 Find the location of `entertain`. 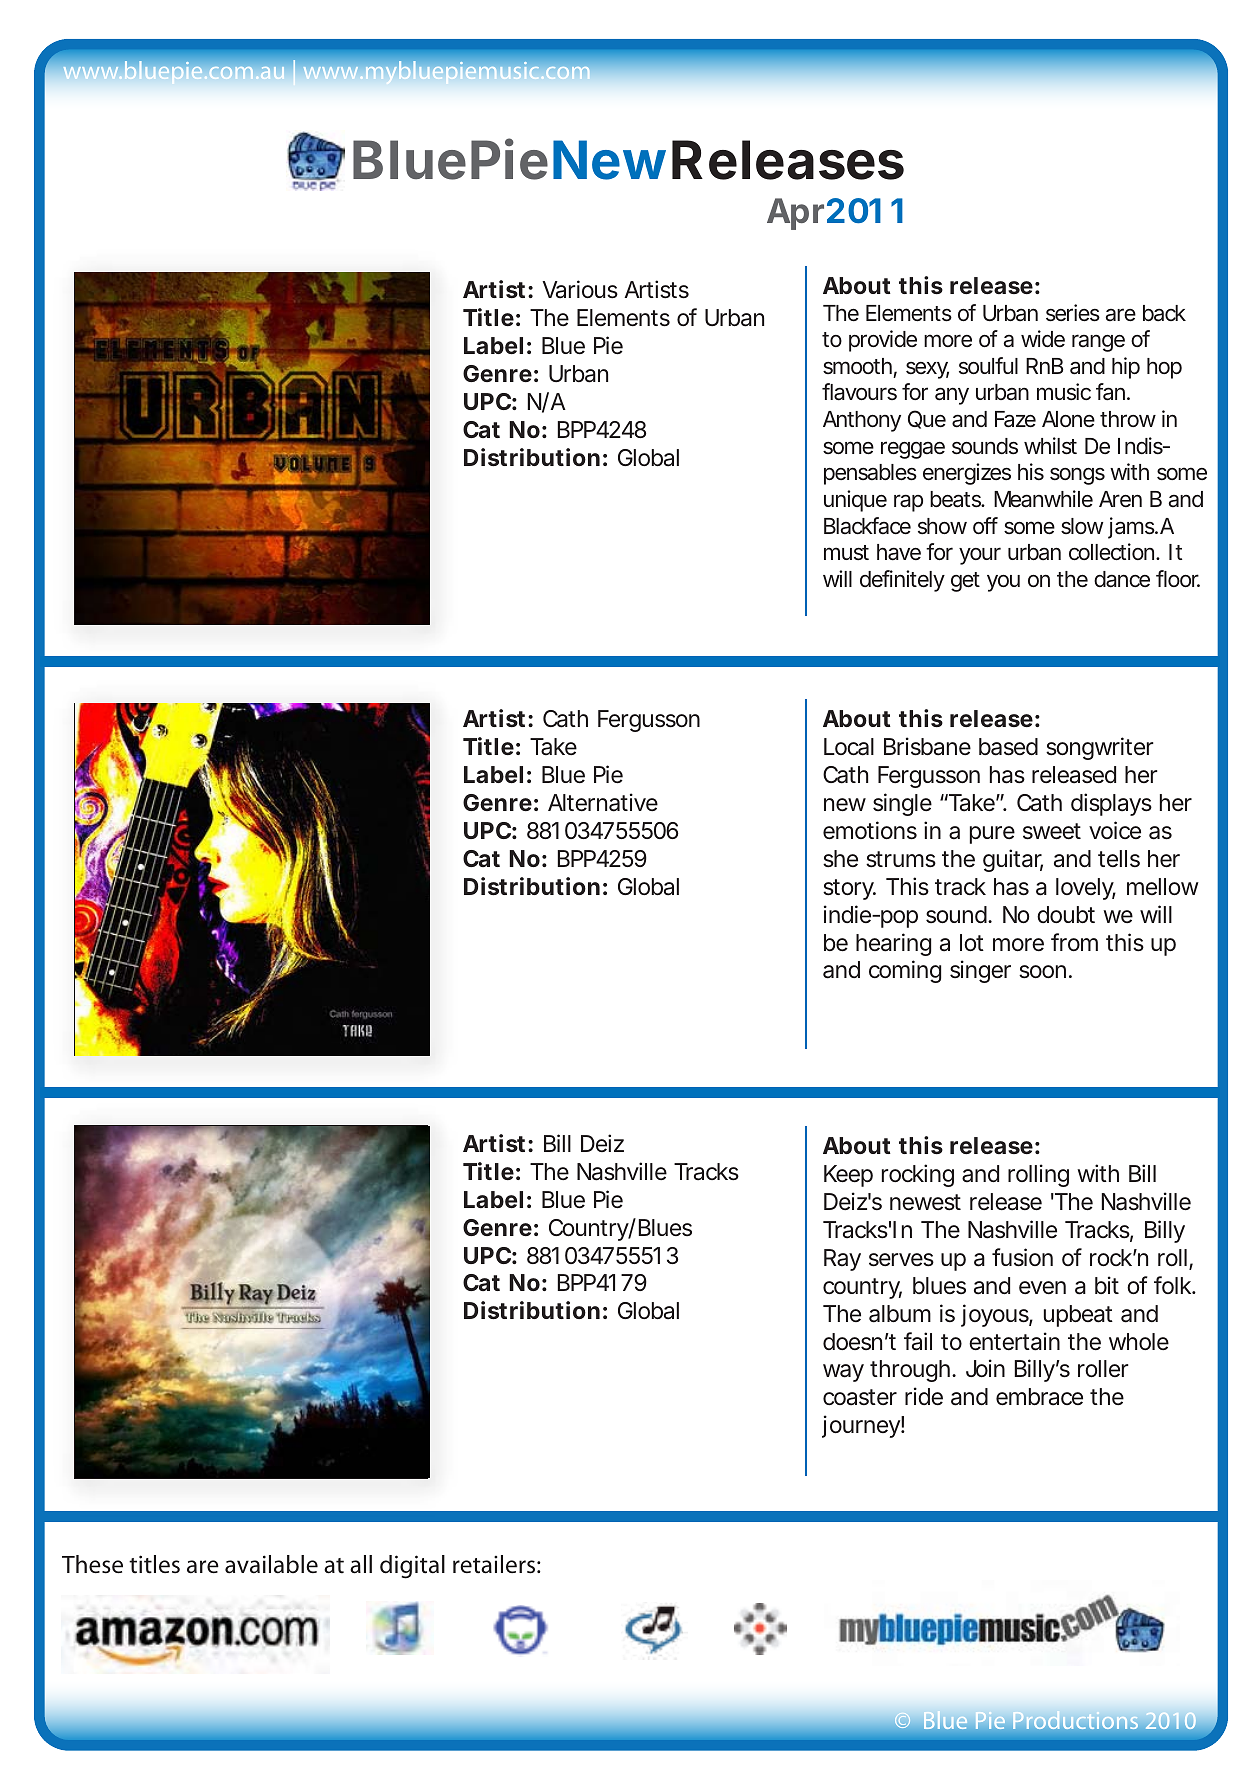

entertain is located at coordinates (1014, 1341).
